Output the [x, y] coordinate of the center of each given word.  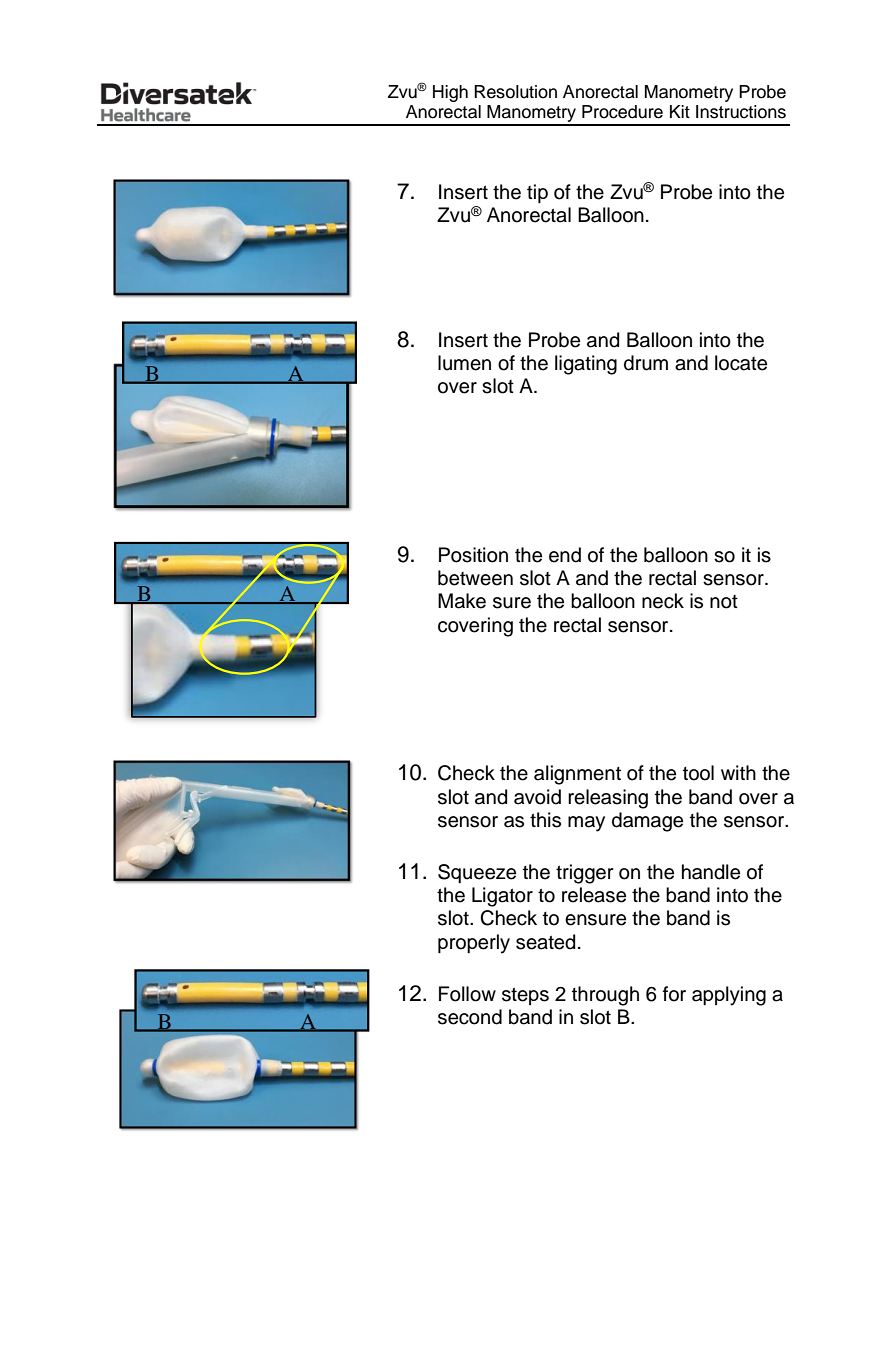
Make [462, 601]
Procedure [622, 112]
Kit [680, 111]
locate [741, 363]
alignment [577, 775]
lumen [464, 363]
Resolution [515, 92]
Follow [467, 994]
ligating [586, 365]
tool [698, 773]
